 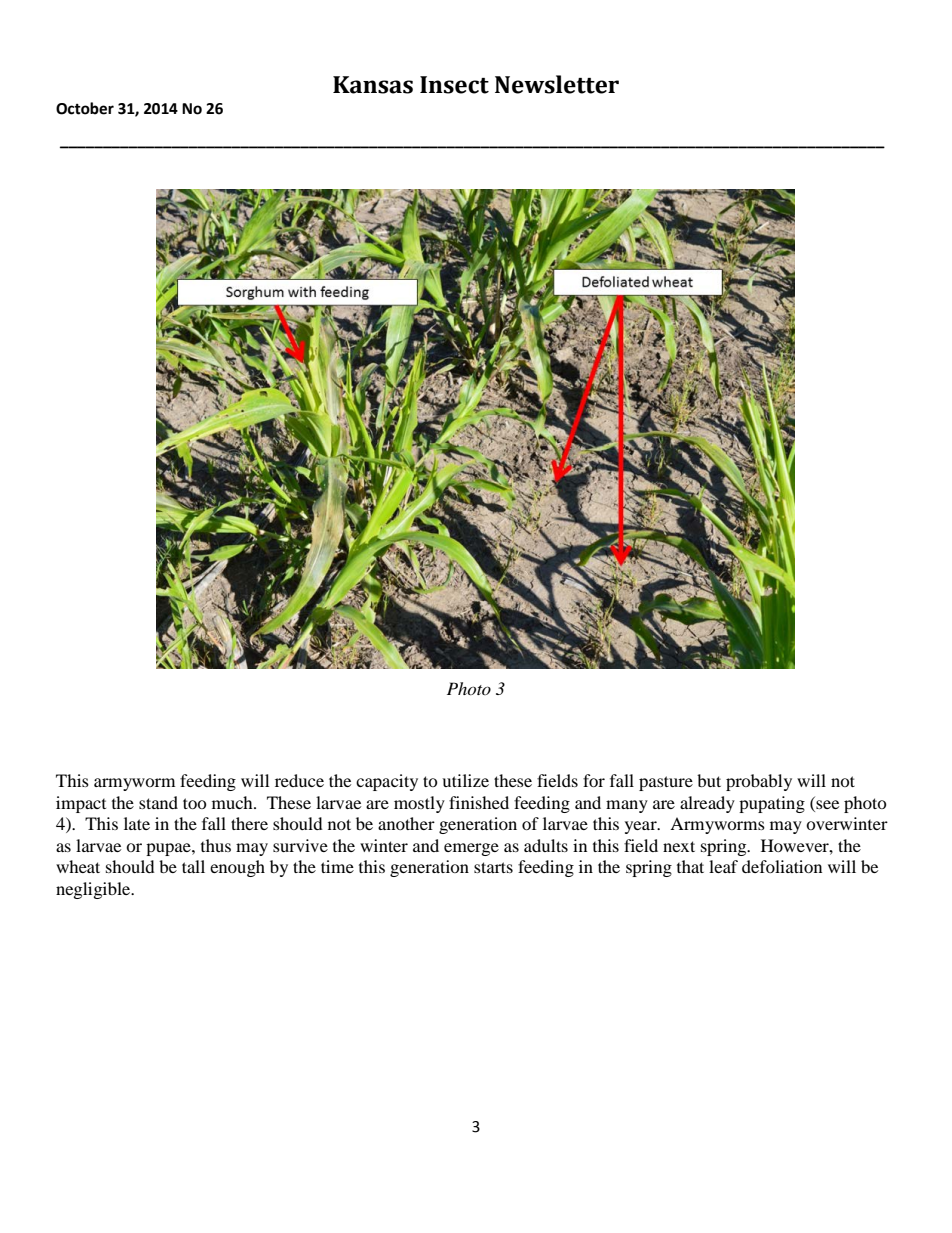 What do you see at coordinates (373, 85) in the screenshot?
I see `Kansas` at bounding box center [373, 85].
